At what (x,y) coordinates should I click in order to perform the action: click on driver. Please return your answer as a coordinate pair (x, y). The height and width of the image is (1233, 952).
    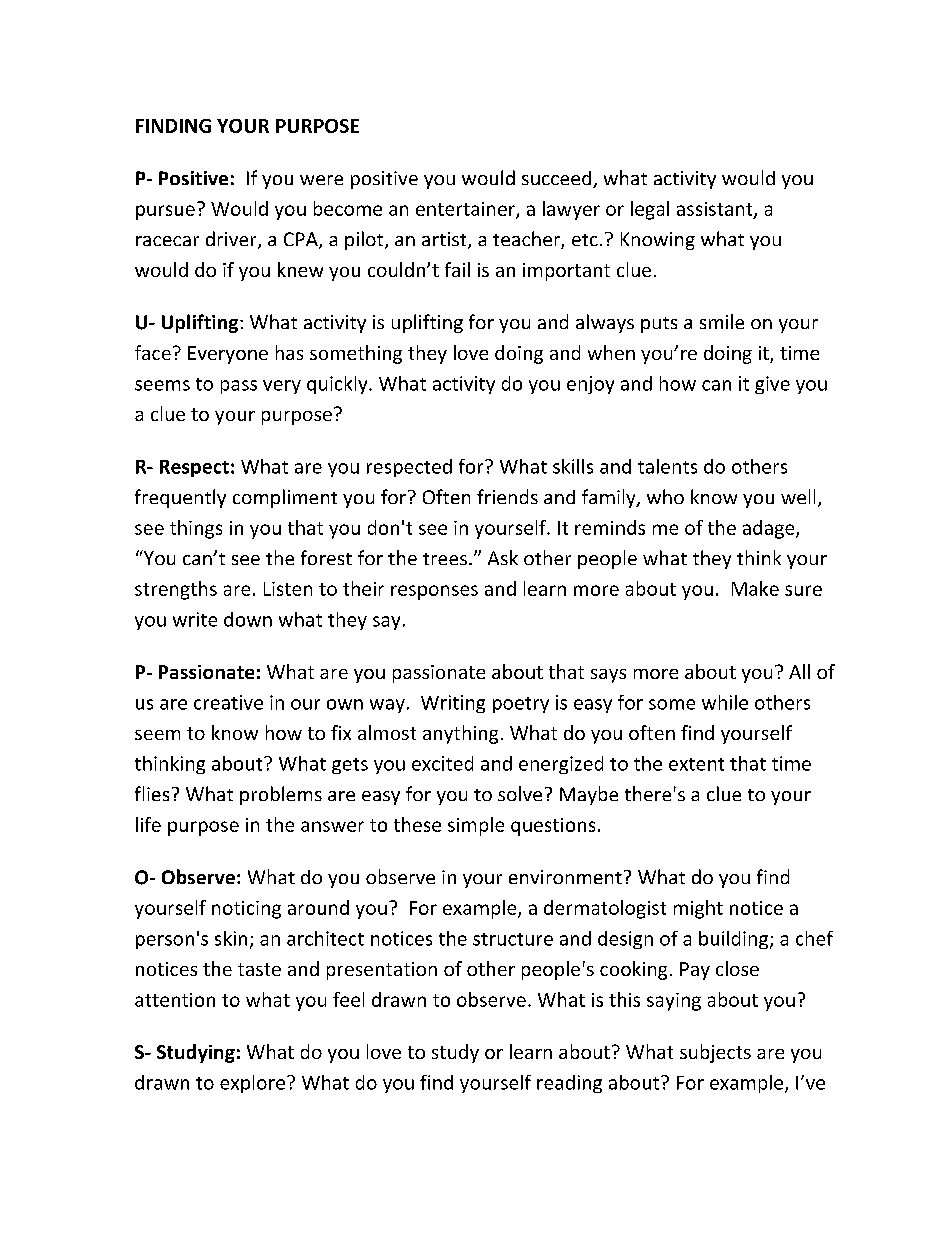
    Looking at the image, I should click on (232, 240).
